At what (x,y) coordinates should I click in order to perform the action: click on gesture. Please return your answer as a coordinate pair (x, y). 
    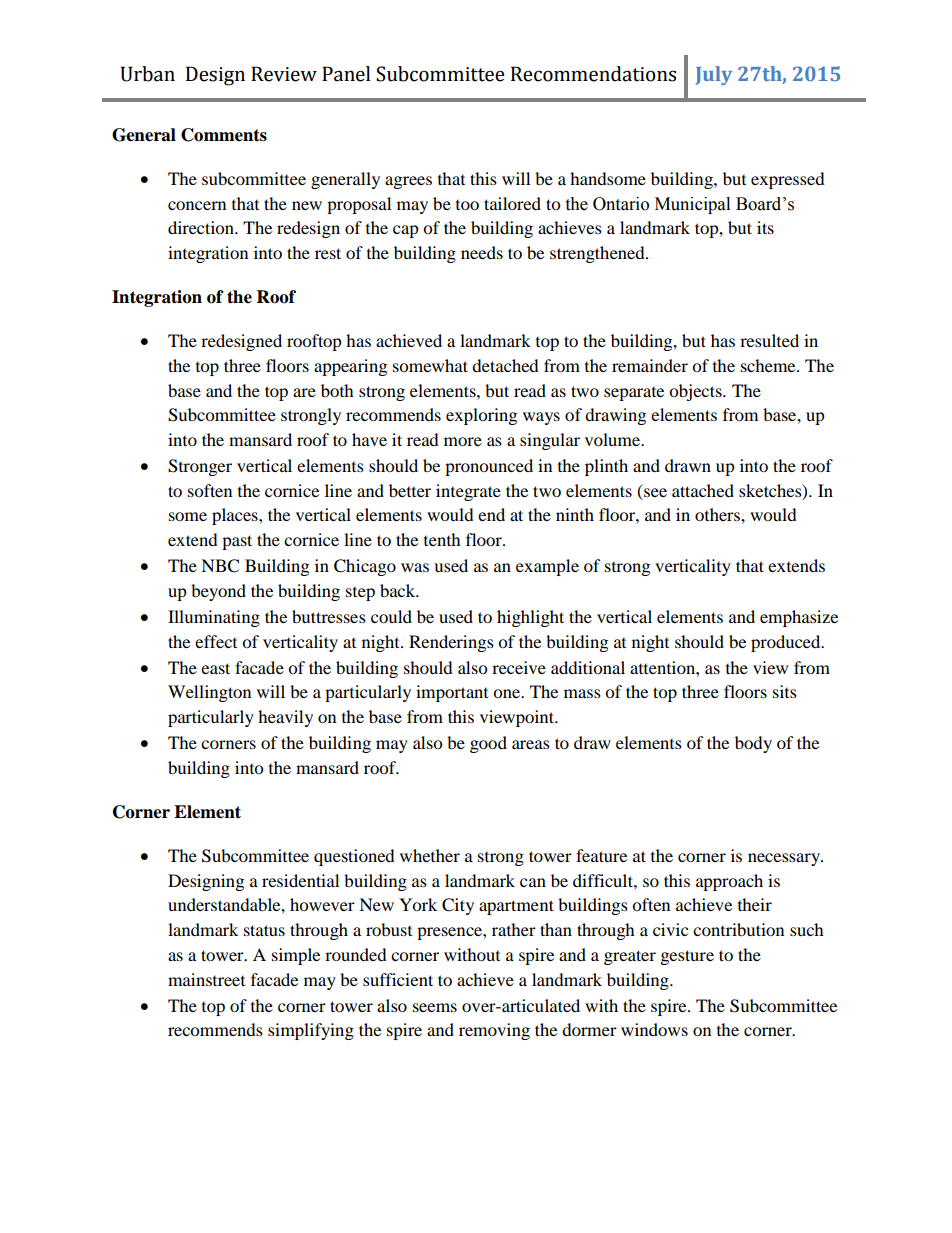
    Looking at the image, I should click on (687, 957).
